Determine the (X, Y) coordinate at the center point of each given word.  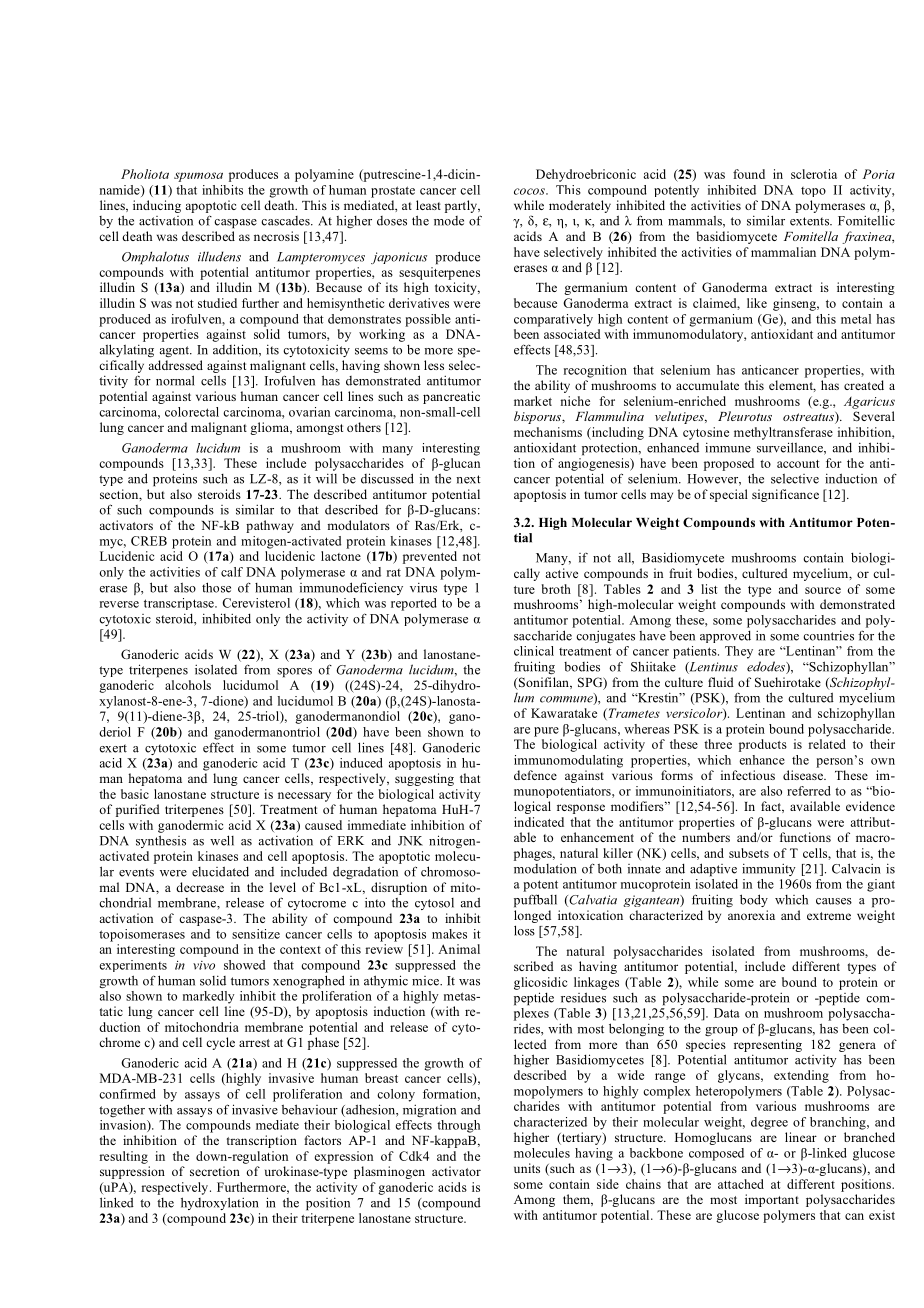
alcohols (188, 685)
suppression (132, 1172)
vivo (204, 965)
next (468, 479)
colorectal (192, 412)
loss (524, 930)
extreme (829, 916)
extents (810, 221)
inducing (157, 206)
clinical (534, 651)
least (428, 205)
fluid (721, 682)
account (798, 464)
